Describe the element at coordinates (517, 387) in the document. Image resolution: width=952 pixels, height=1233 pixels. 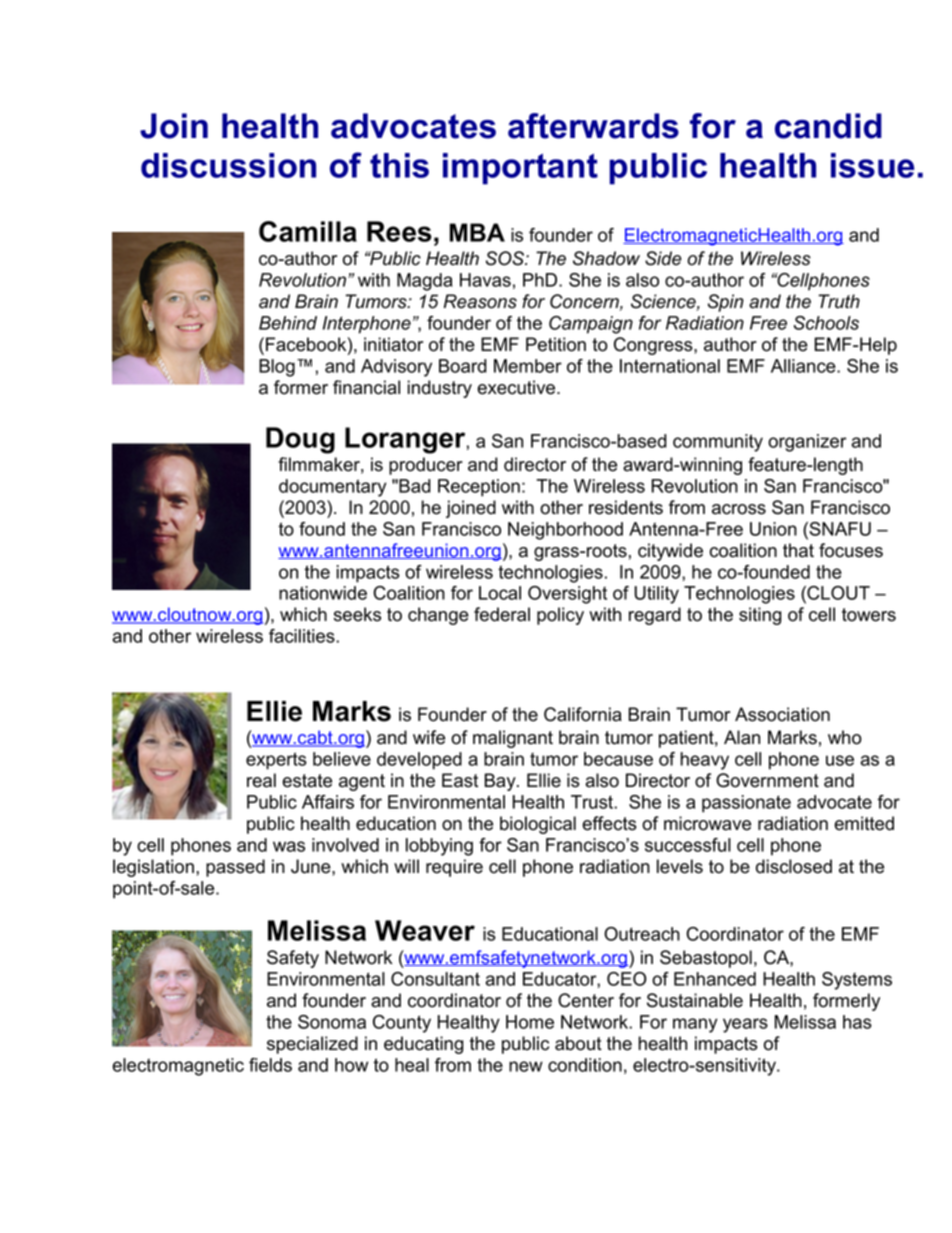
I see `executive` at that location.
